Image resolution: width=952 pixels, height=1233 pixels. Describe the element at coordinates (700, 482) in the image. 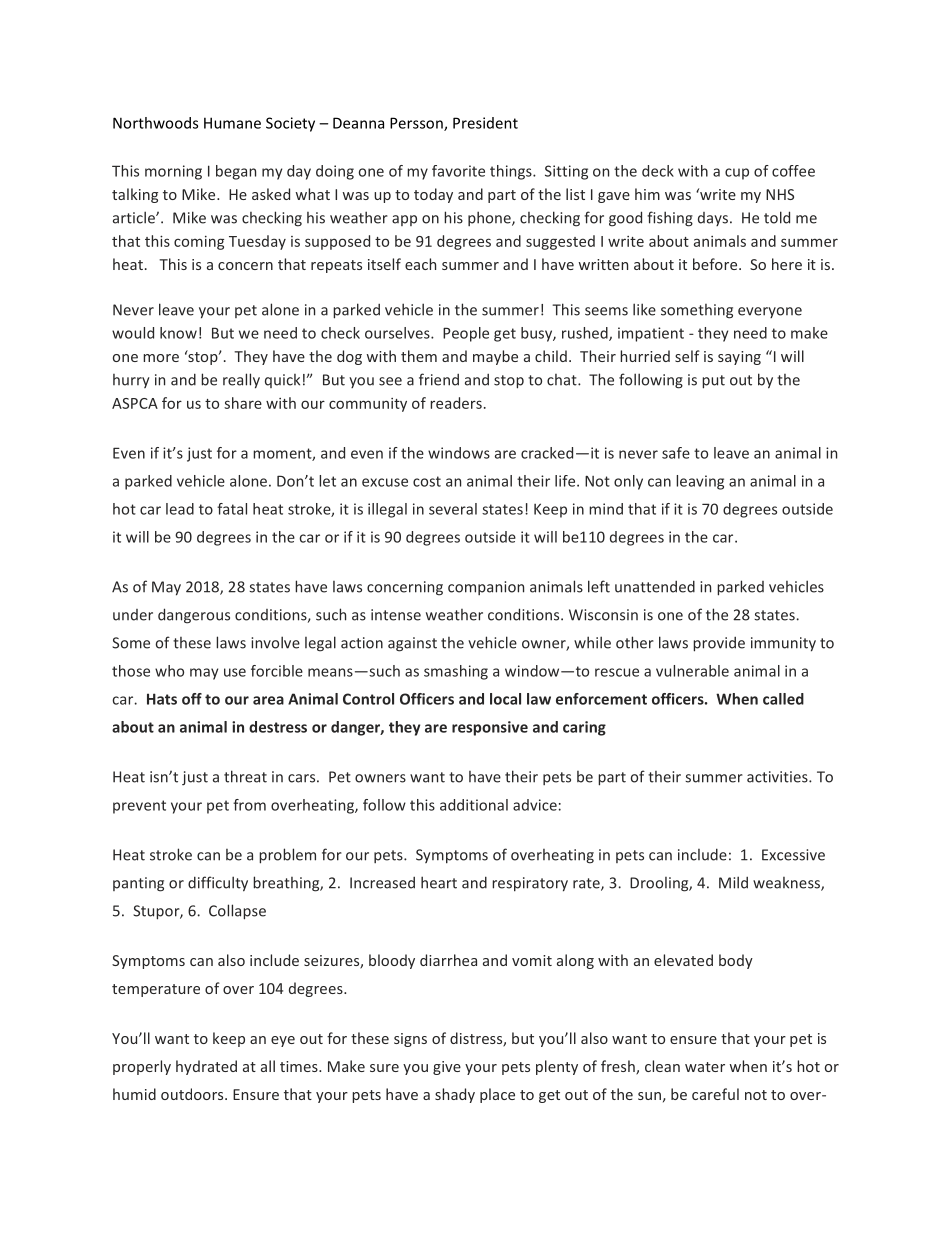

I see `leaving` at that location.
